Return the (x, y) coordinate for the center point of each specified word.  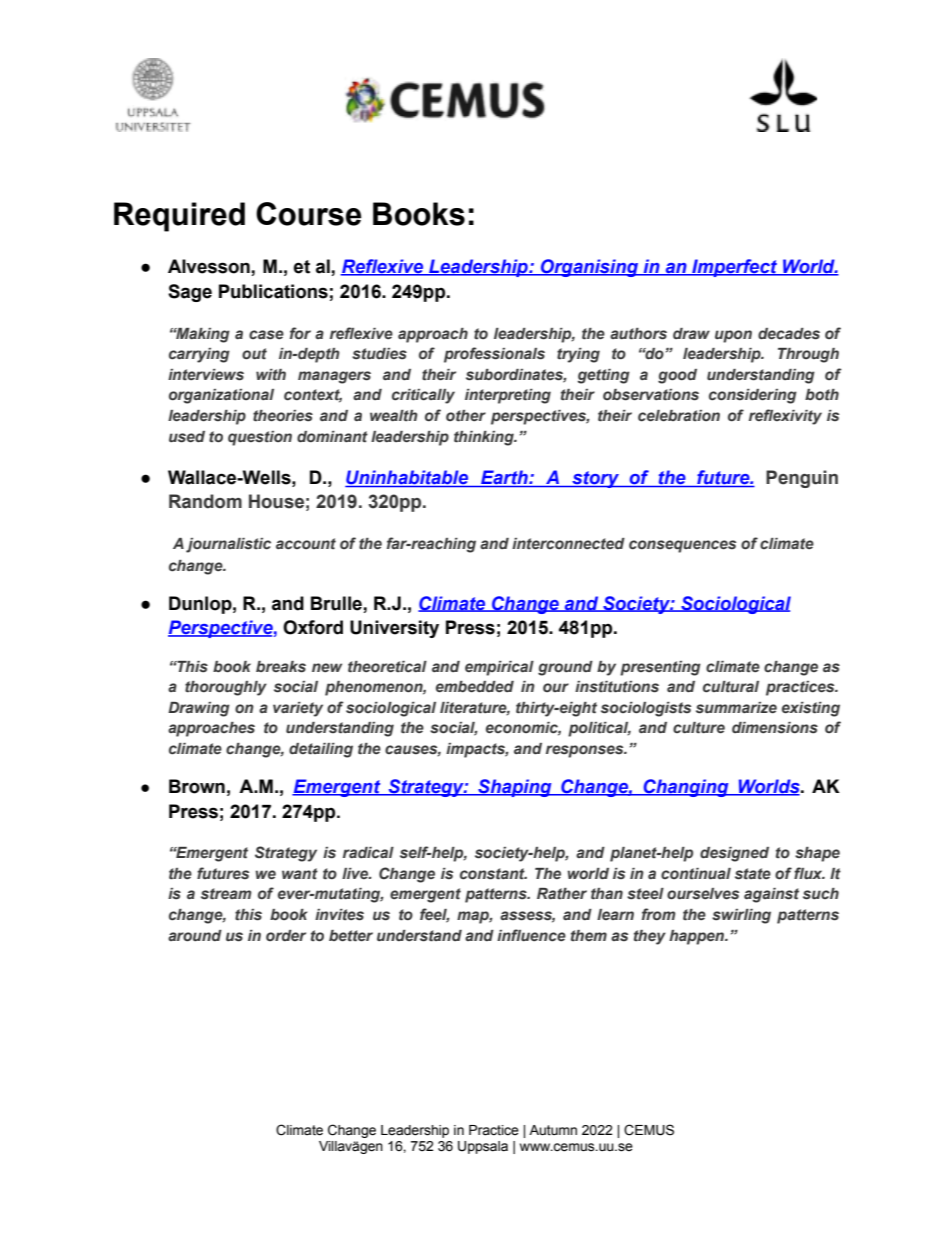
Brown (197, 786)
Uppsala (483, 1147)
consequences (682, 546)
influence (531, 935)
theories (283, 416)
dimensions (775, 728)
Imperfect (735, 268)
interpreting (508, 396)
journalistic (228, 545)
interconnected (568, 544)
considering (753, 396)
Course (308, 214)
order (286, 935)
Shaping (515, 788)
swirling (741, 916)
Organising (590, 268)
